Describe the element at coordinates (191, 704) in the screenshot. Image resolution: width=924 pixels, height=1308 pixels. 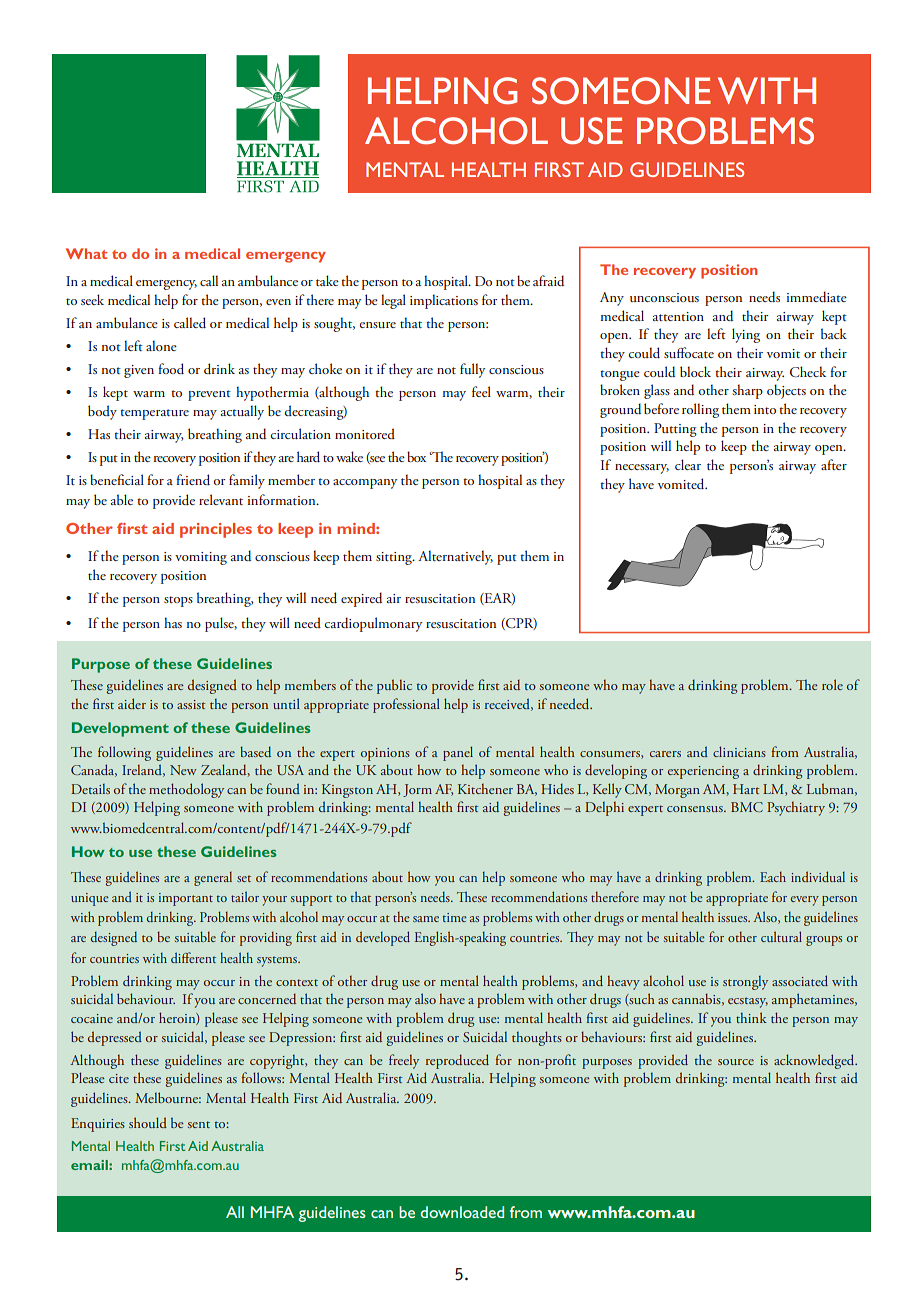
I see `assist` at that location.
